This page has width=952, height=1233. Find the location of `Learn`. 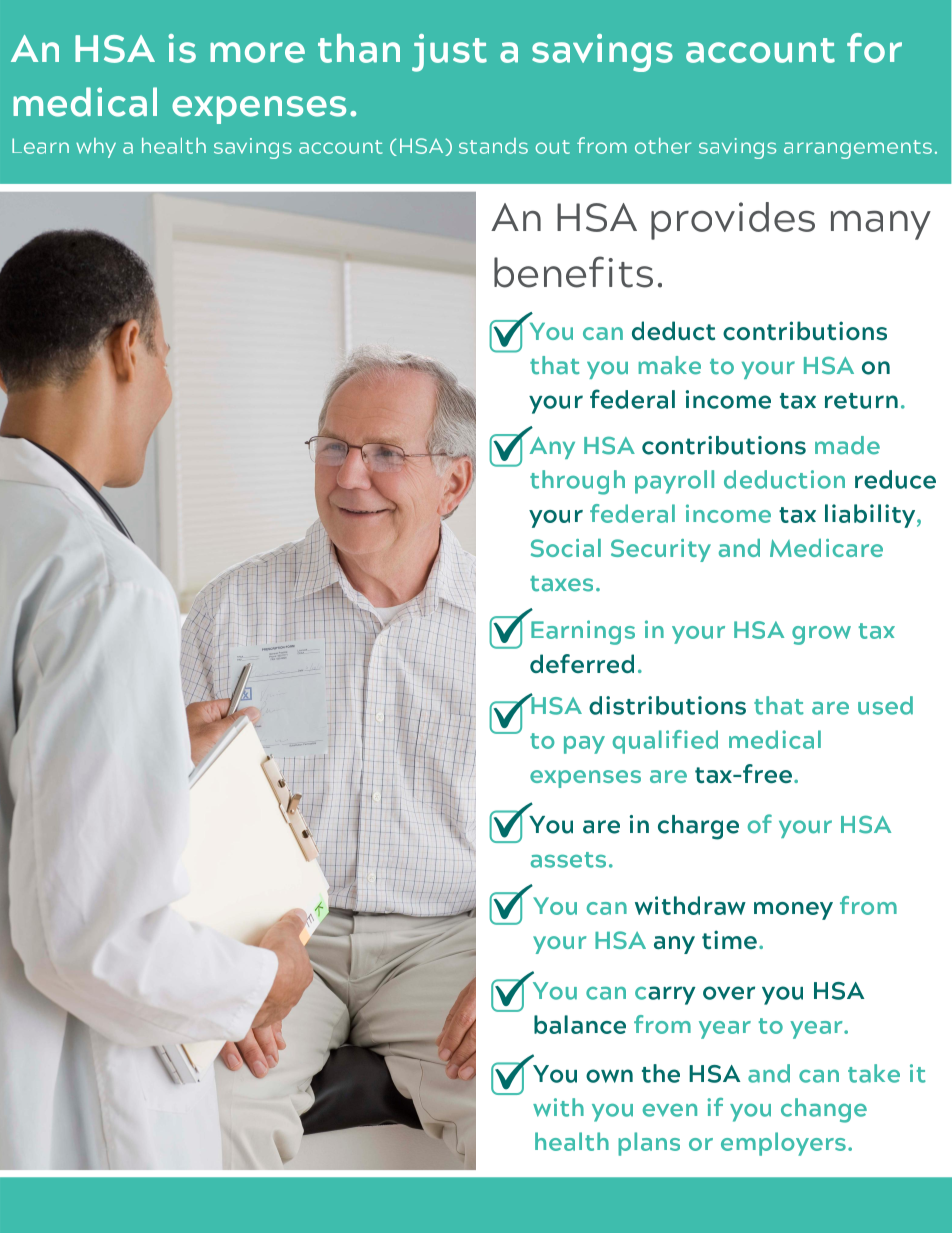

Learn is located at coordinates (40, 146).
